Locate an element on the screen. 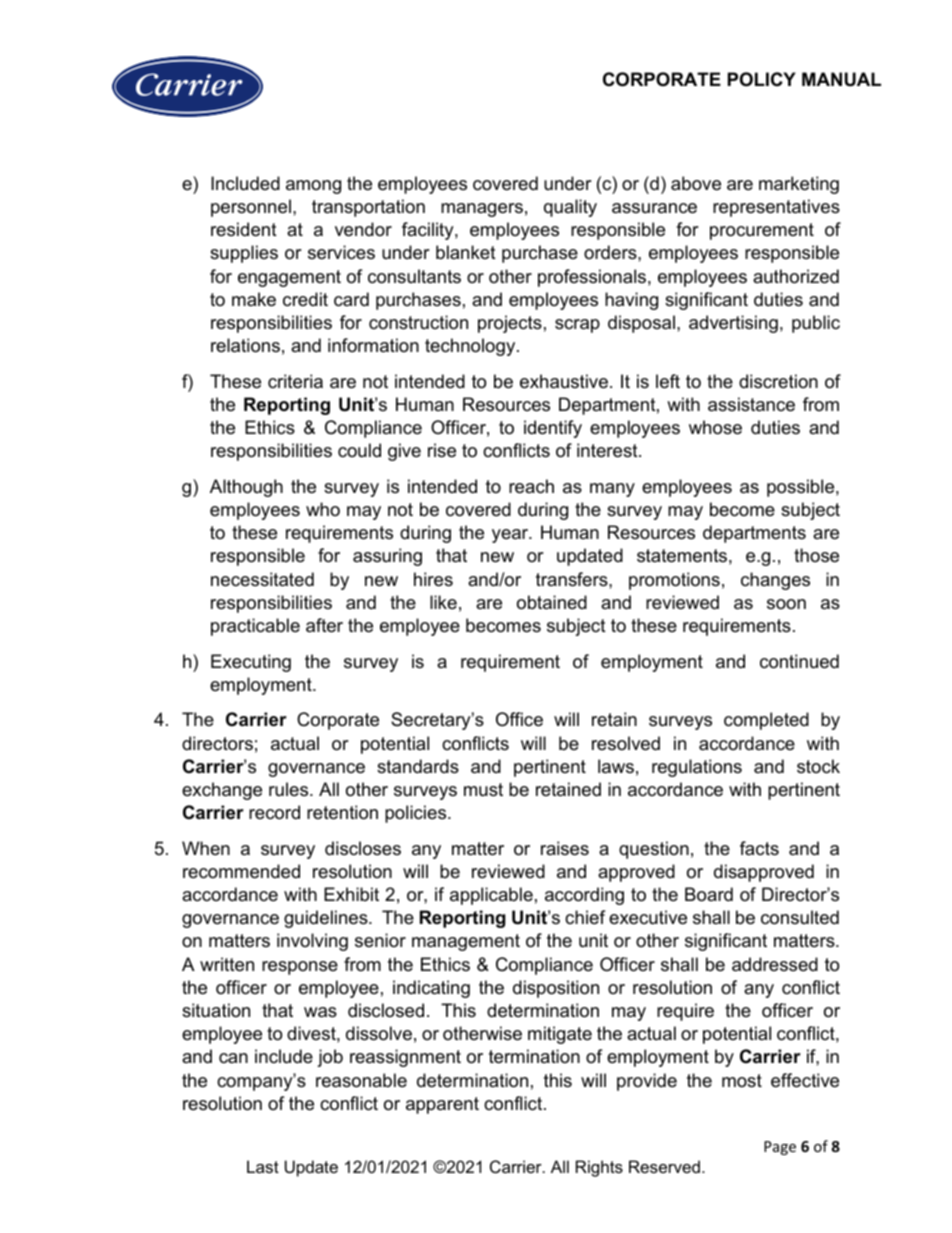 This screenshot has width=952, height=1233. soon is located at coordinates (786, 604).
